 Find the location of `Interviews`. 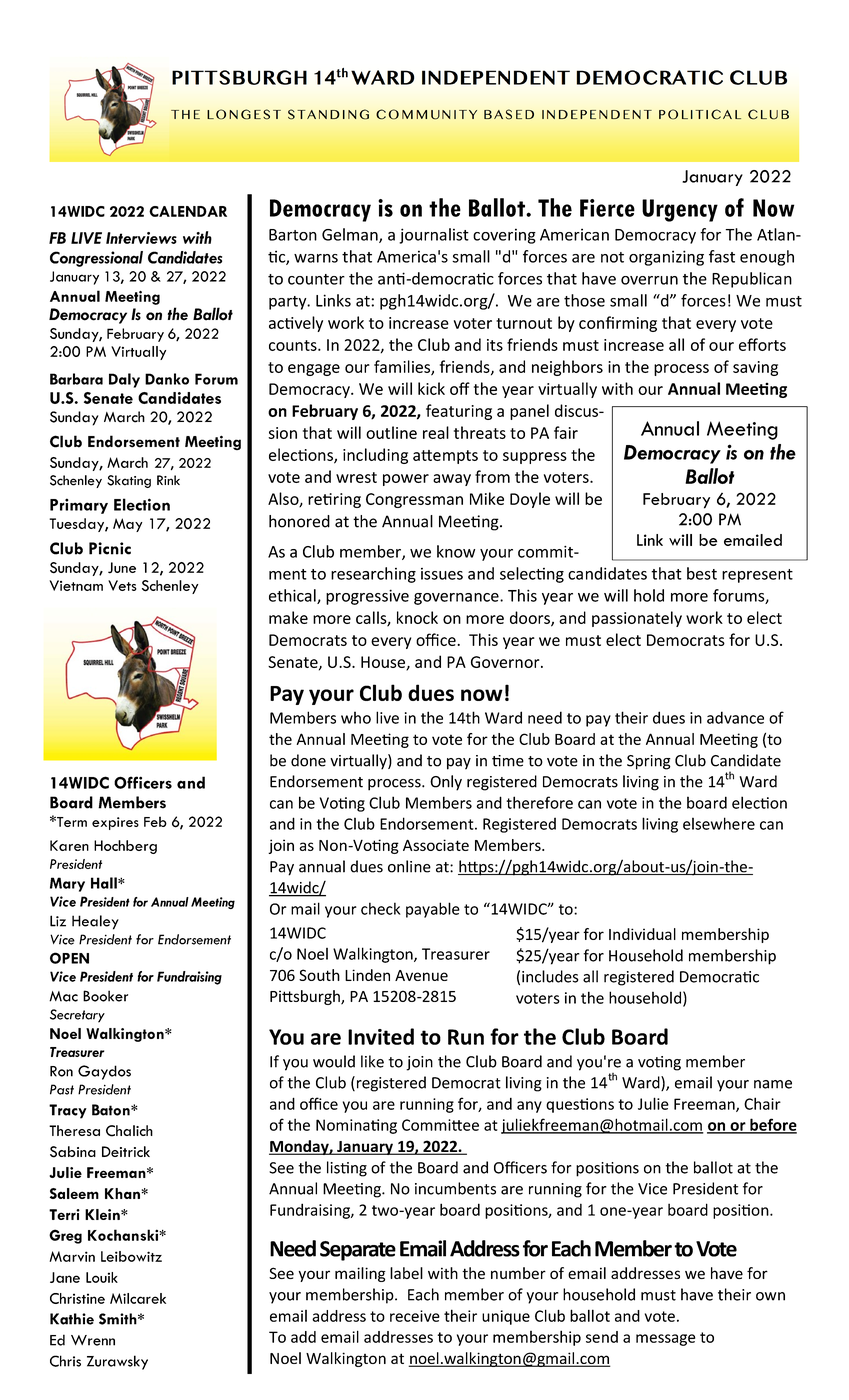

Interviews is located at coordinates (141, 238).
